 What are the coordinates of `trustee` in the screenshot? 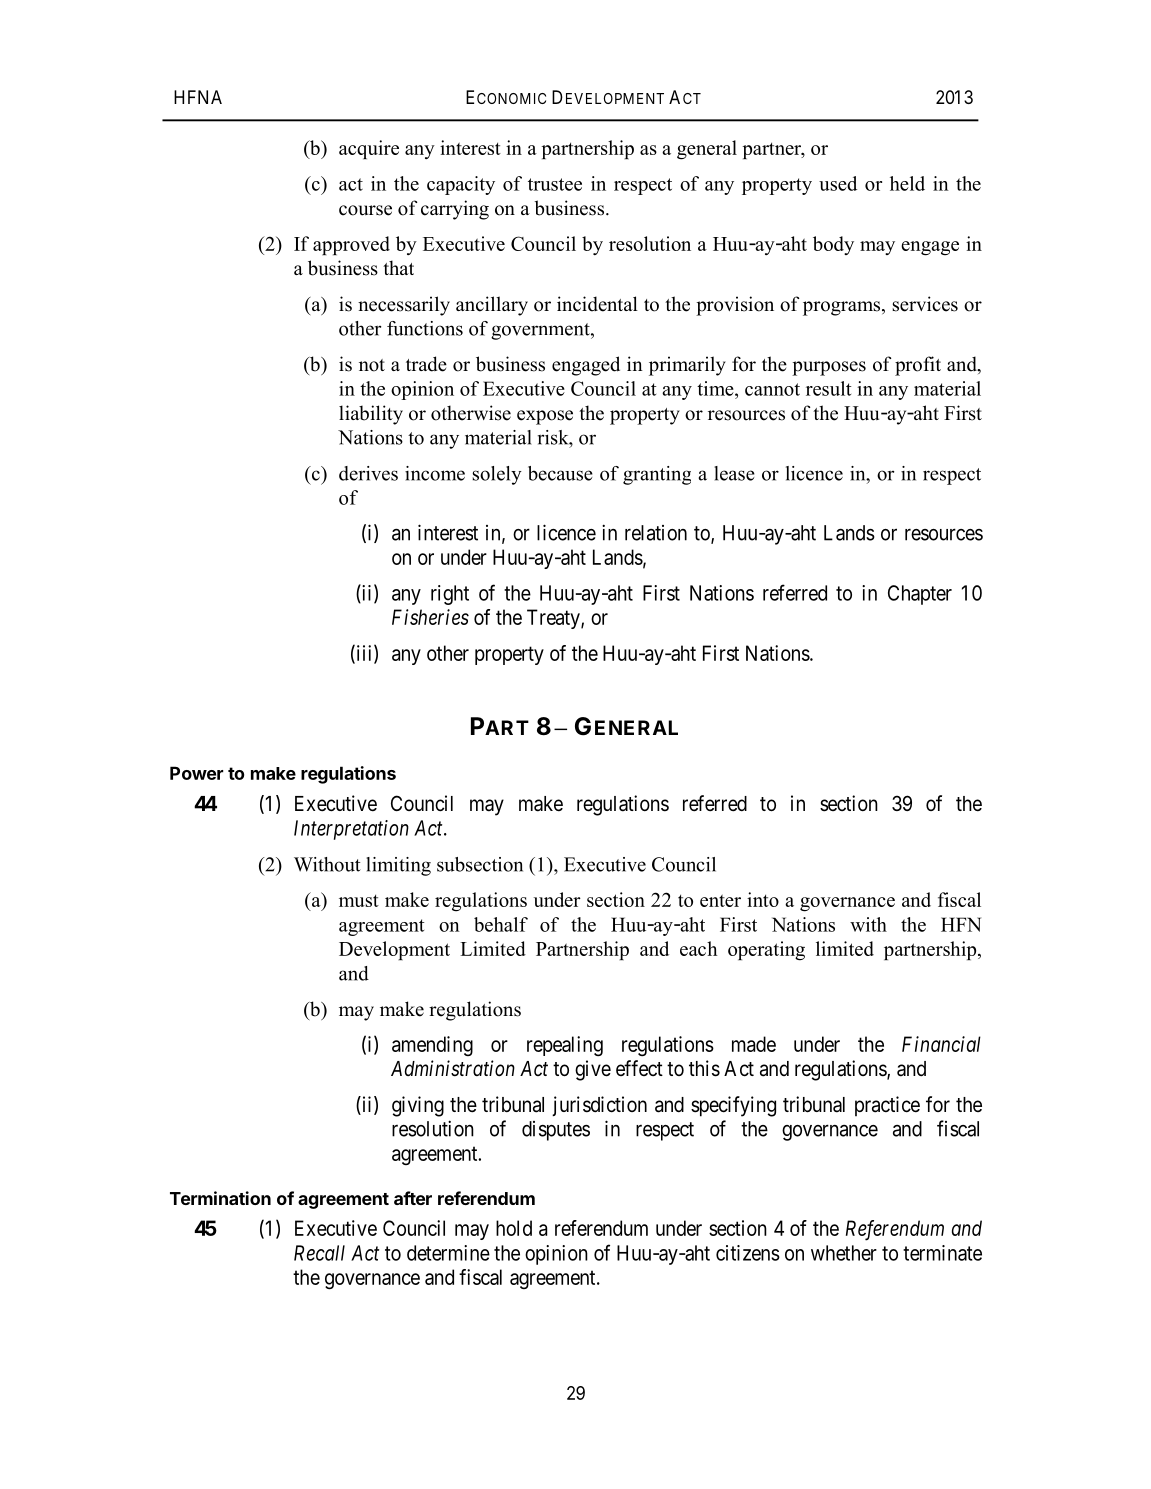 It's located at (555, 184).
